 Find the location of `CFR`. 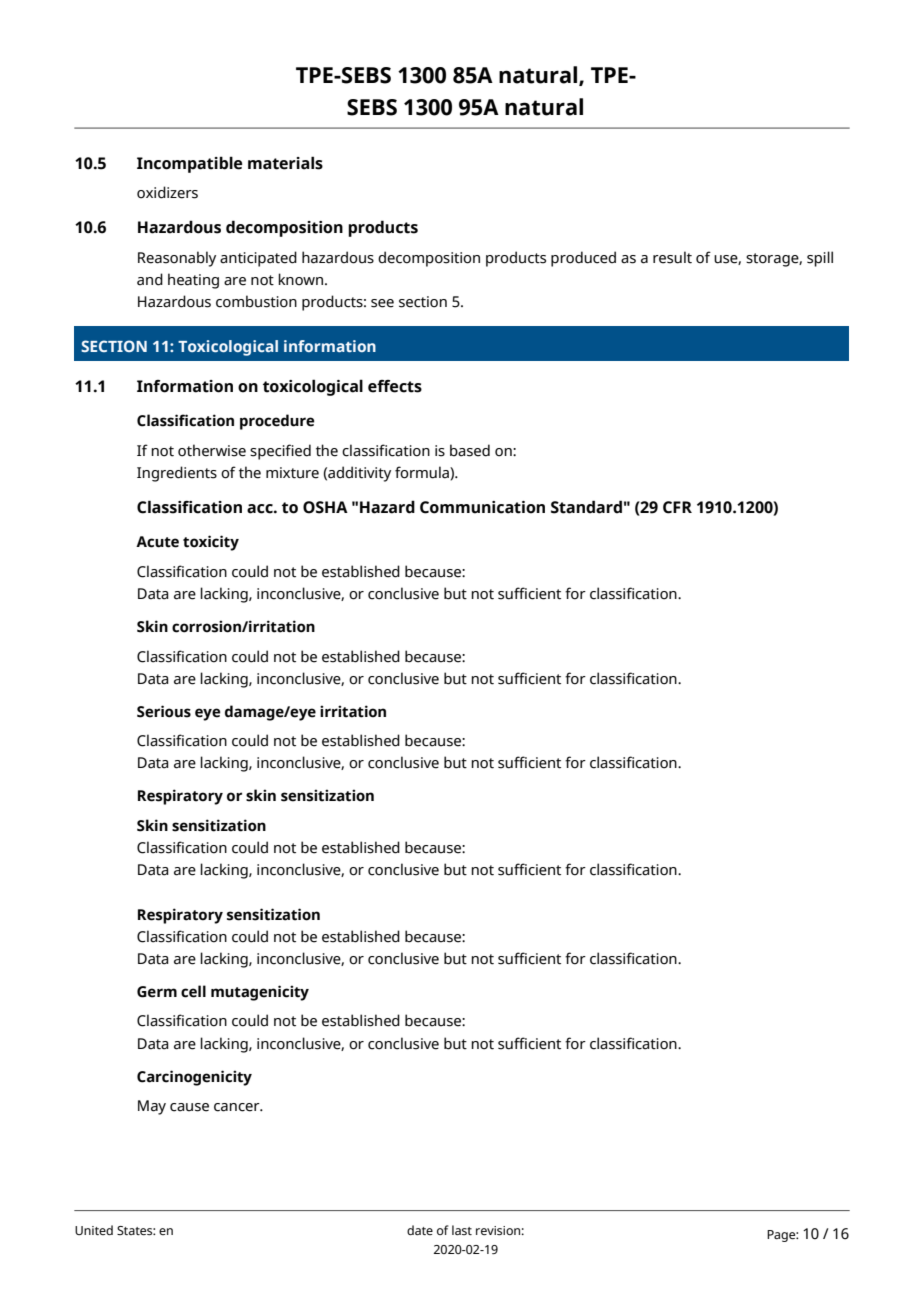

CFR is located at coordinates (677, 507).
